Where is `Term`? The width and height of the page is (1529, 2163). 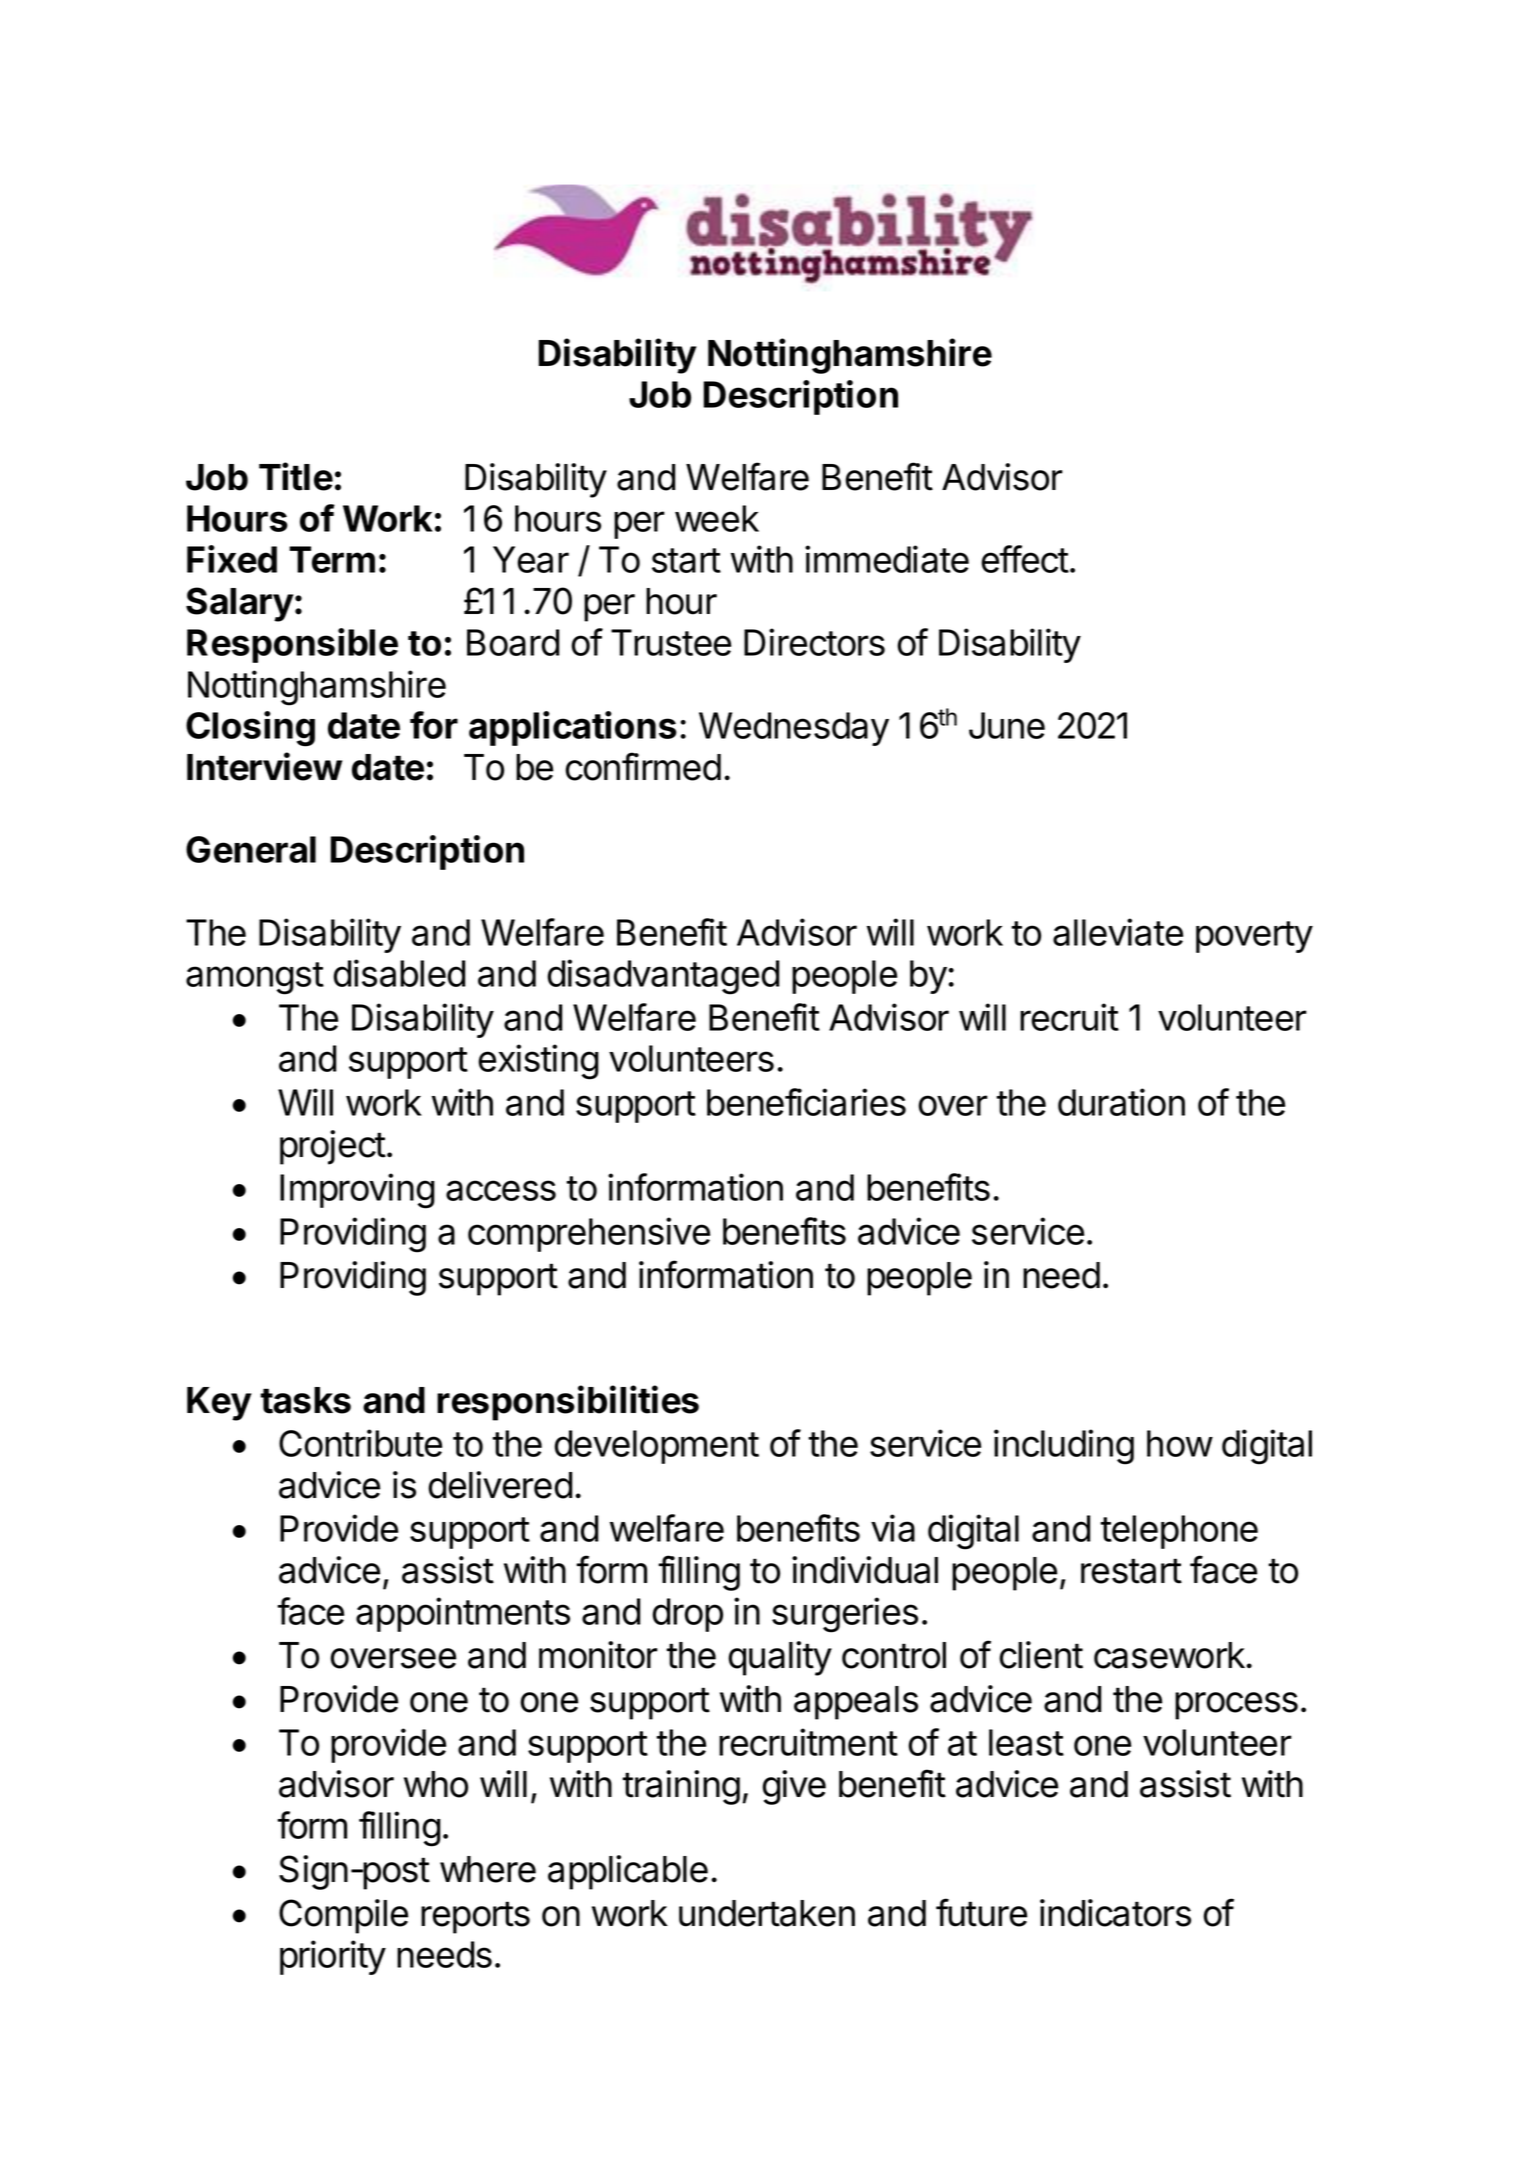 Term is located at coordinates (332, 559).
